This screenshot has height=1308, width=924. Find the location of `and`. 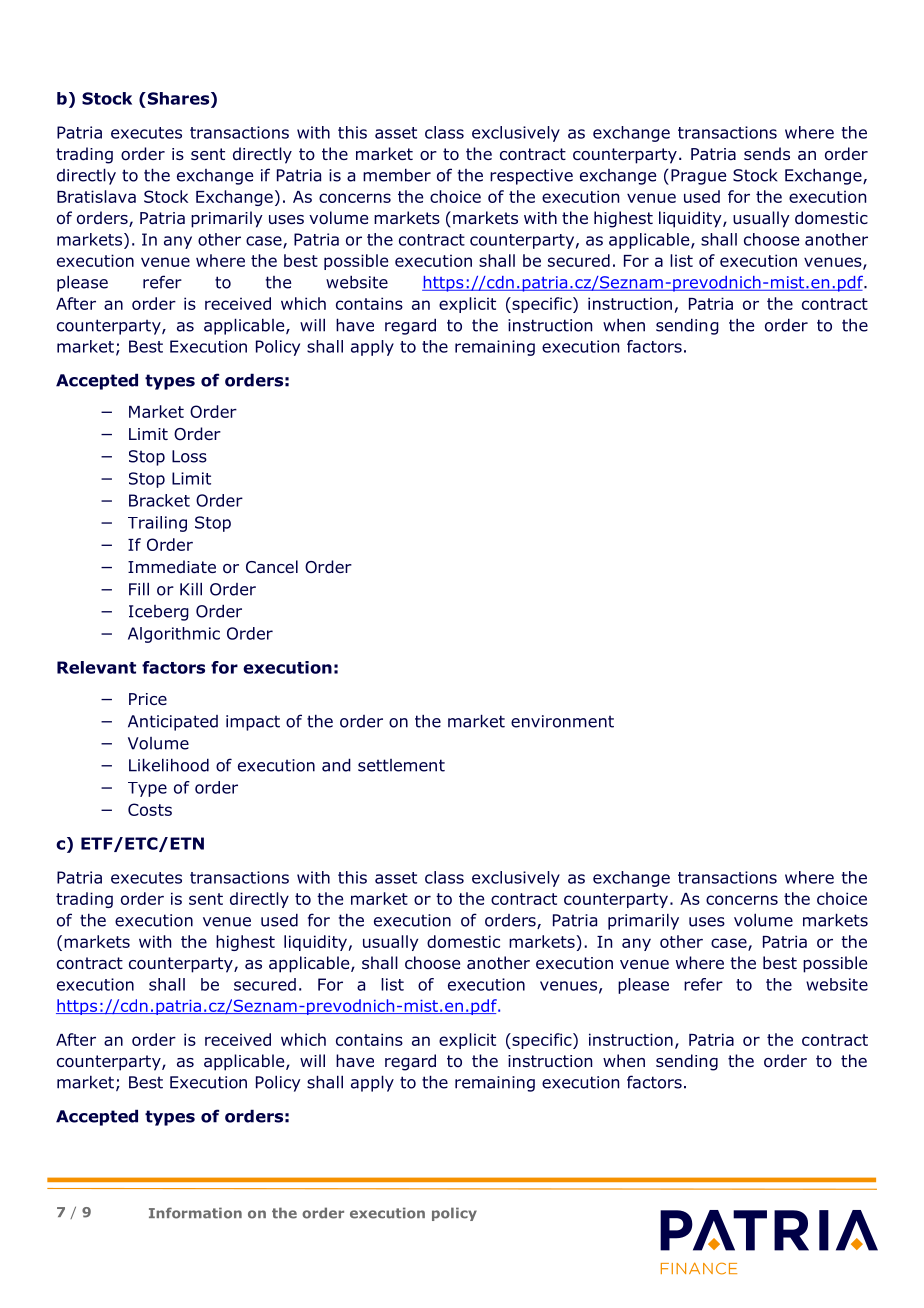

and is located at coordinates (336, 765).
